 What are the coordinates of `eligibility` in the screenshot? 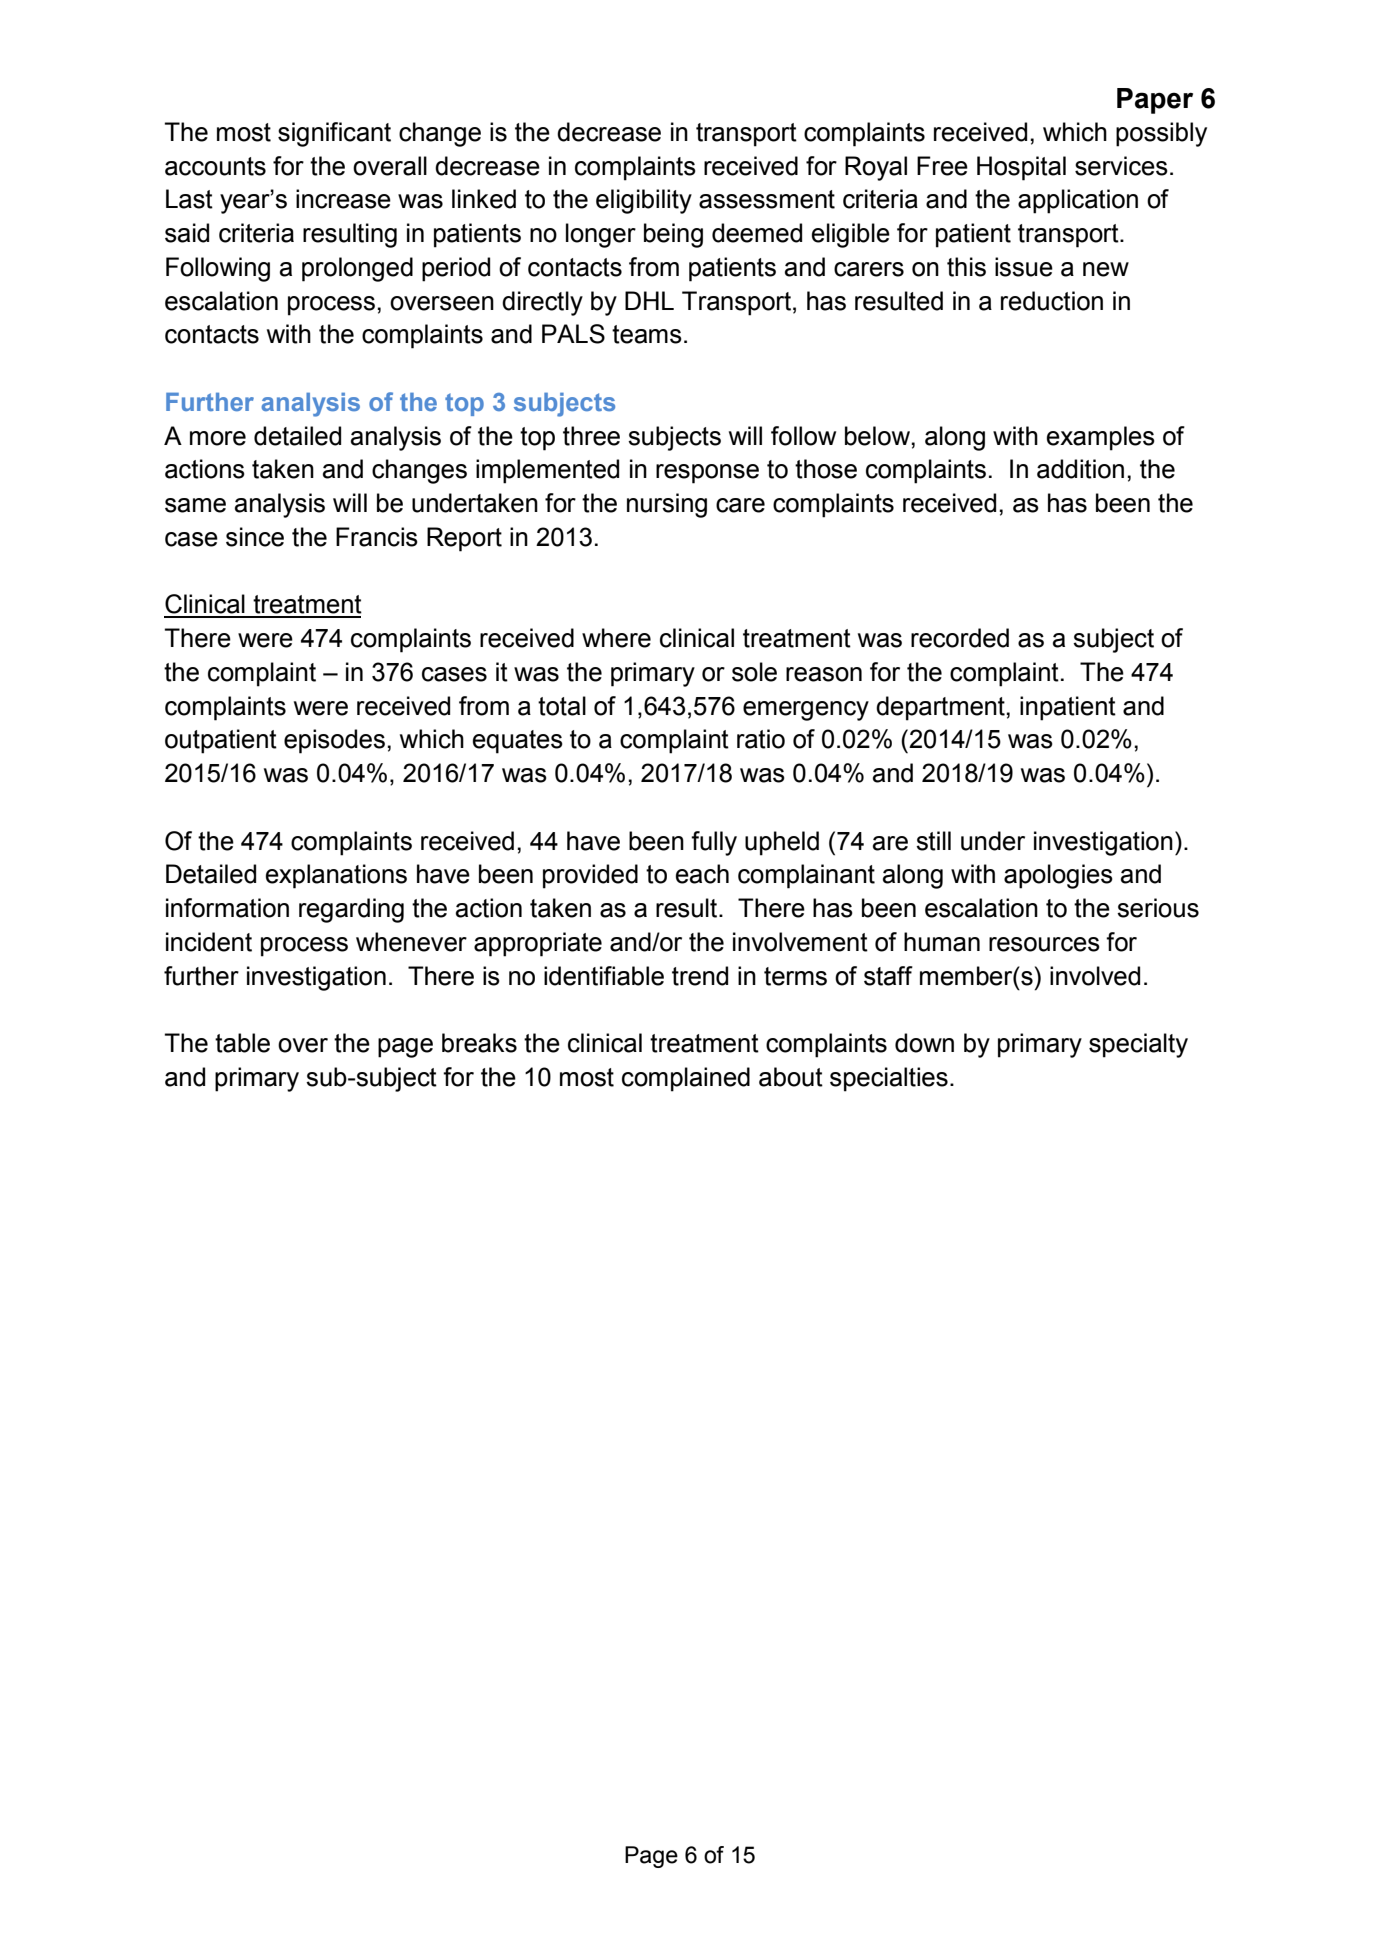 It's located at (644, 201).
